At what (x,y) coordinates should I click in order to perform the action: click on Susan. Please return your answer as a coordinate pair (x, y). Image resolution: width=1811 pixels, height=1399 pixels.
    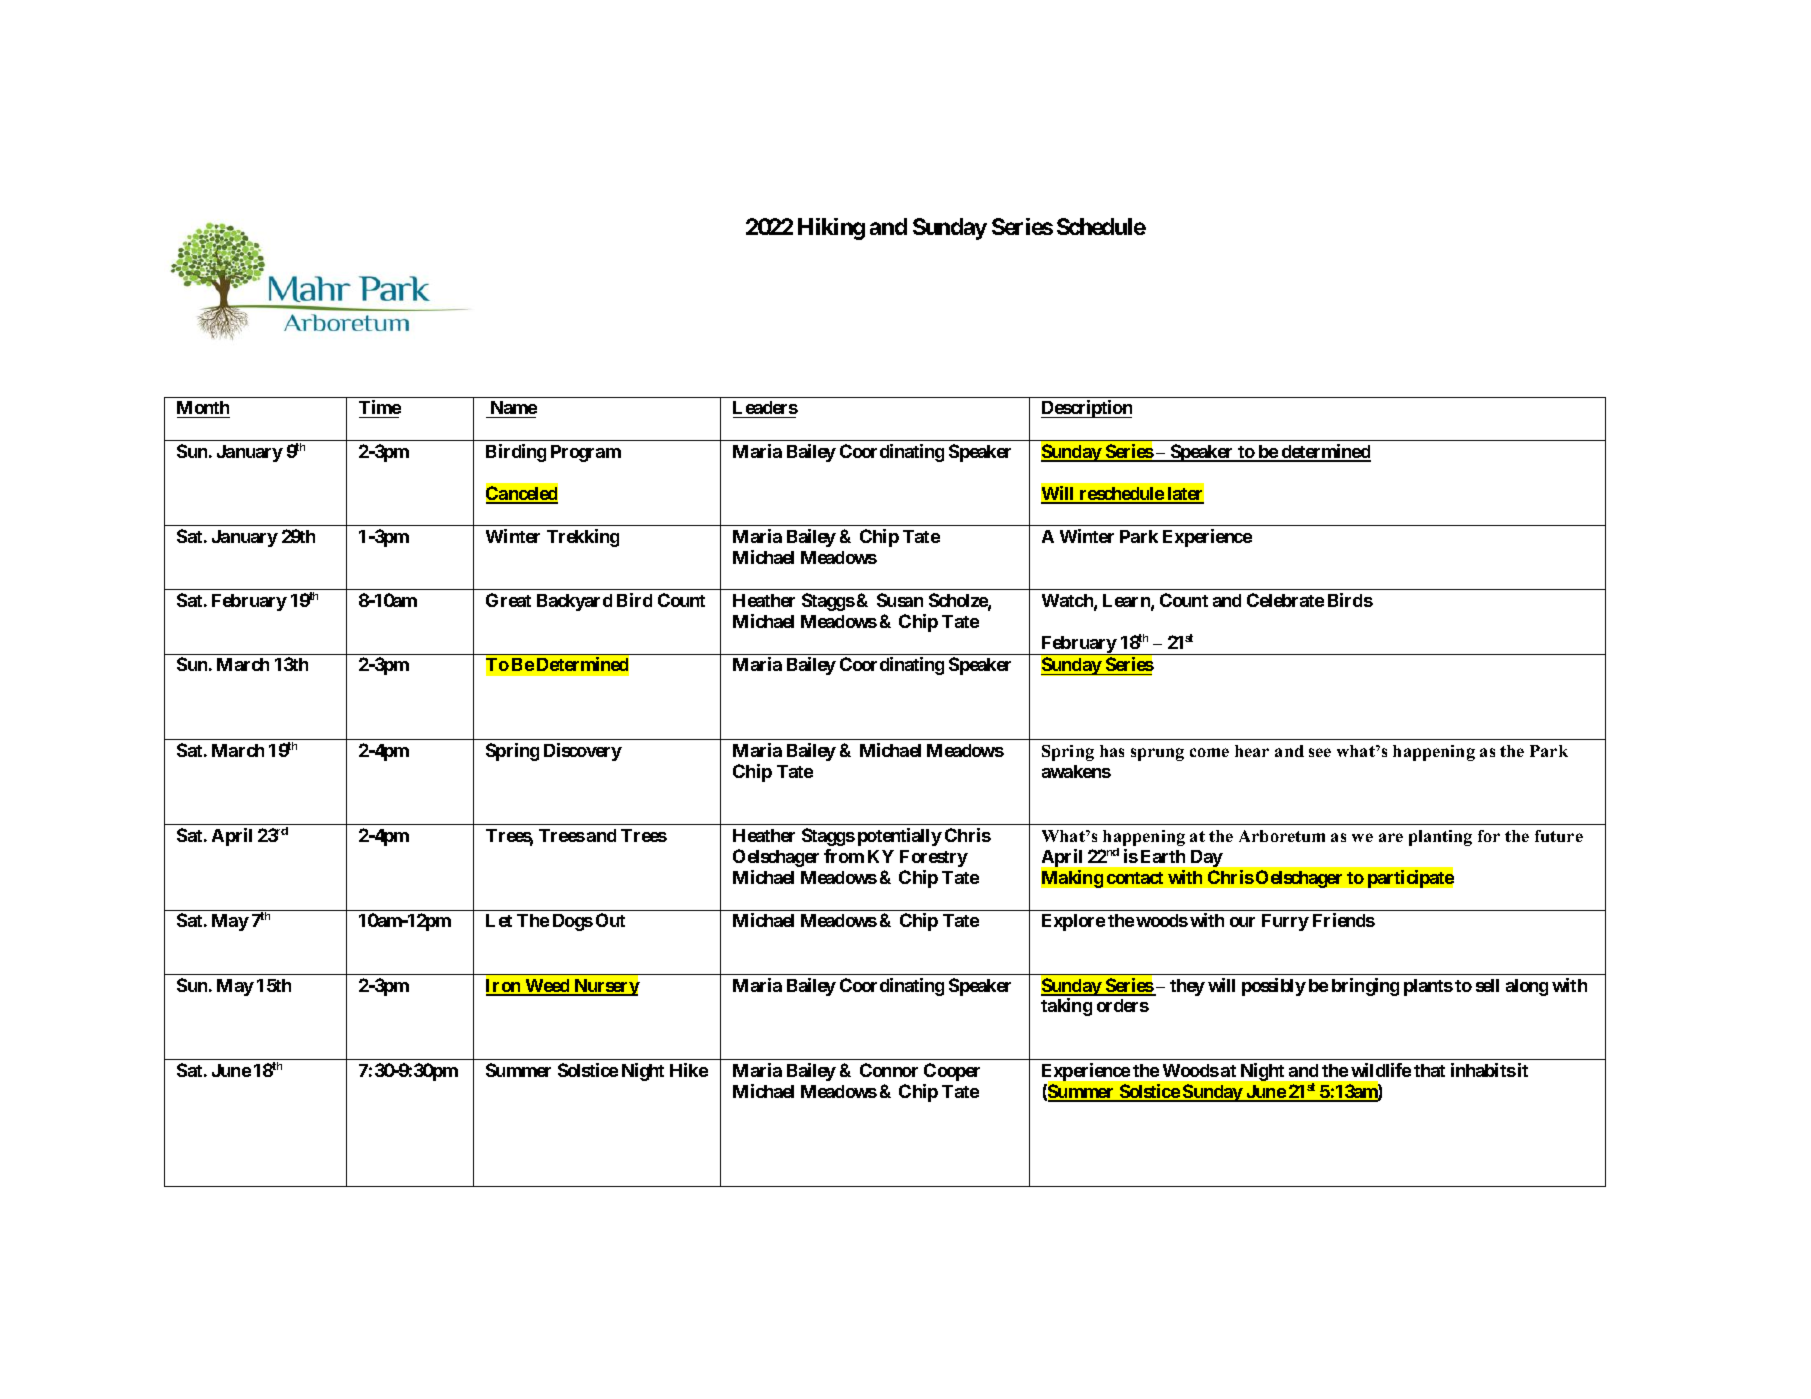
    Looking at the image, I should click on (900, 600).
